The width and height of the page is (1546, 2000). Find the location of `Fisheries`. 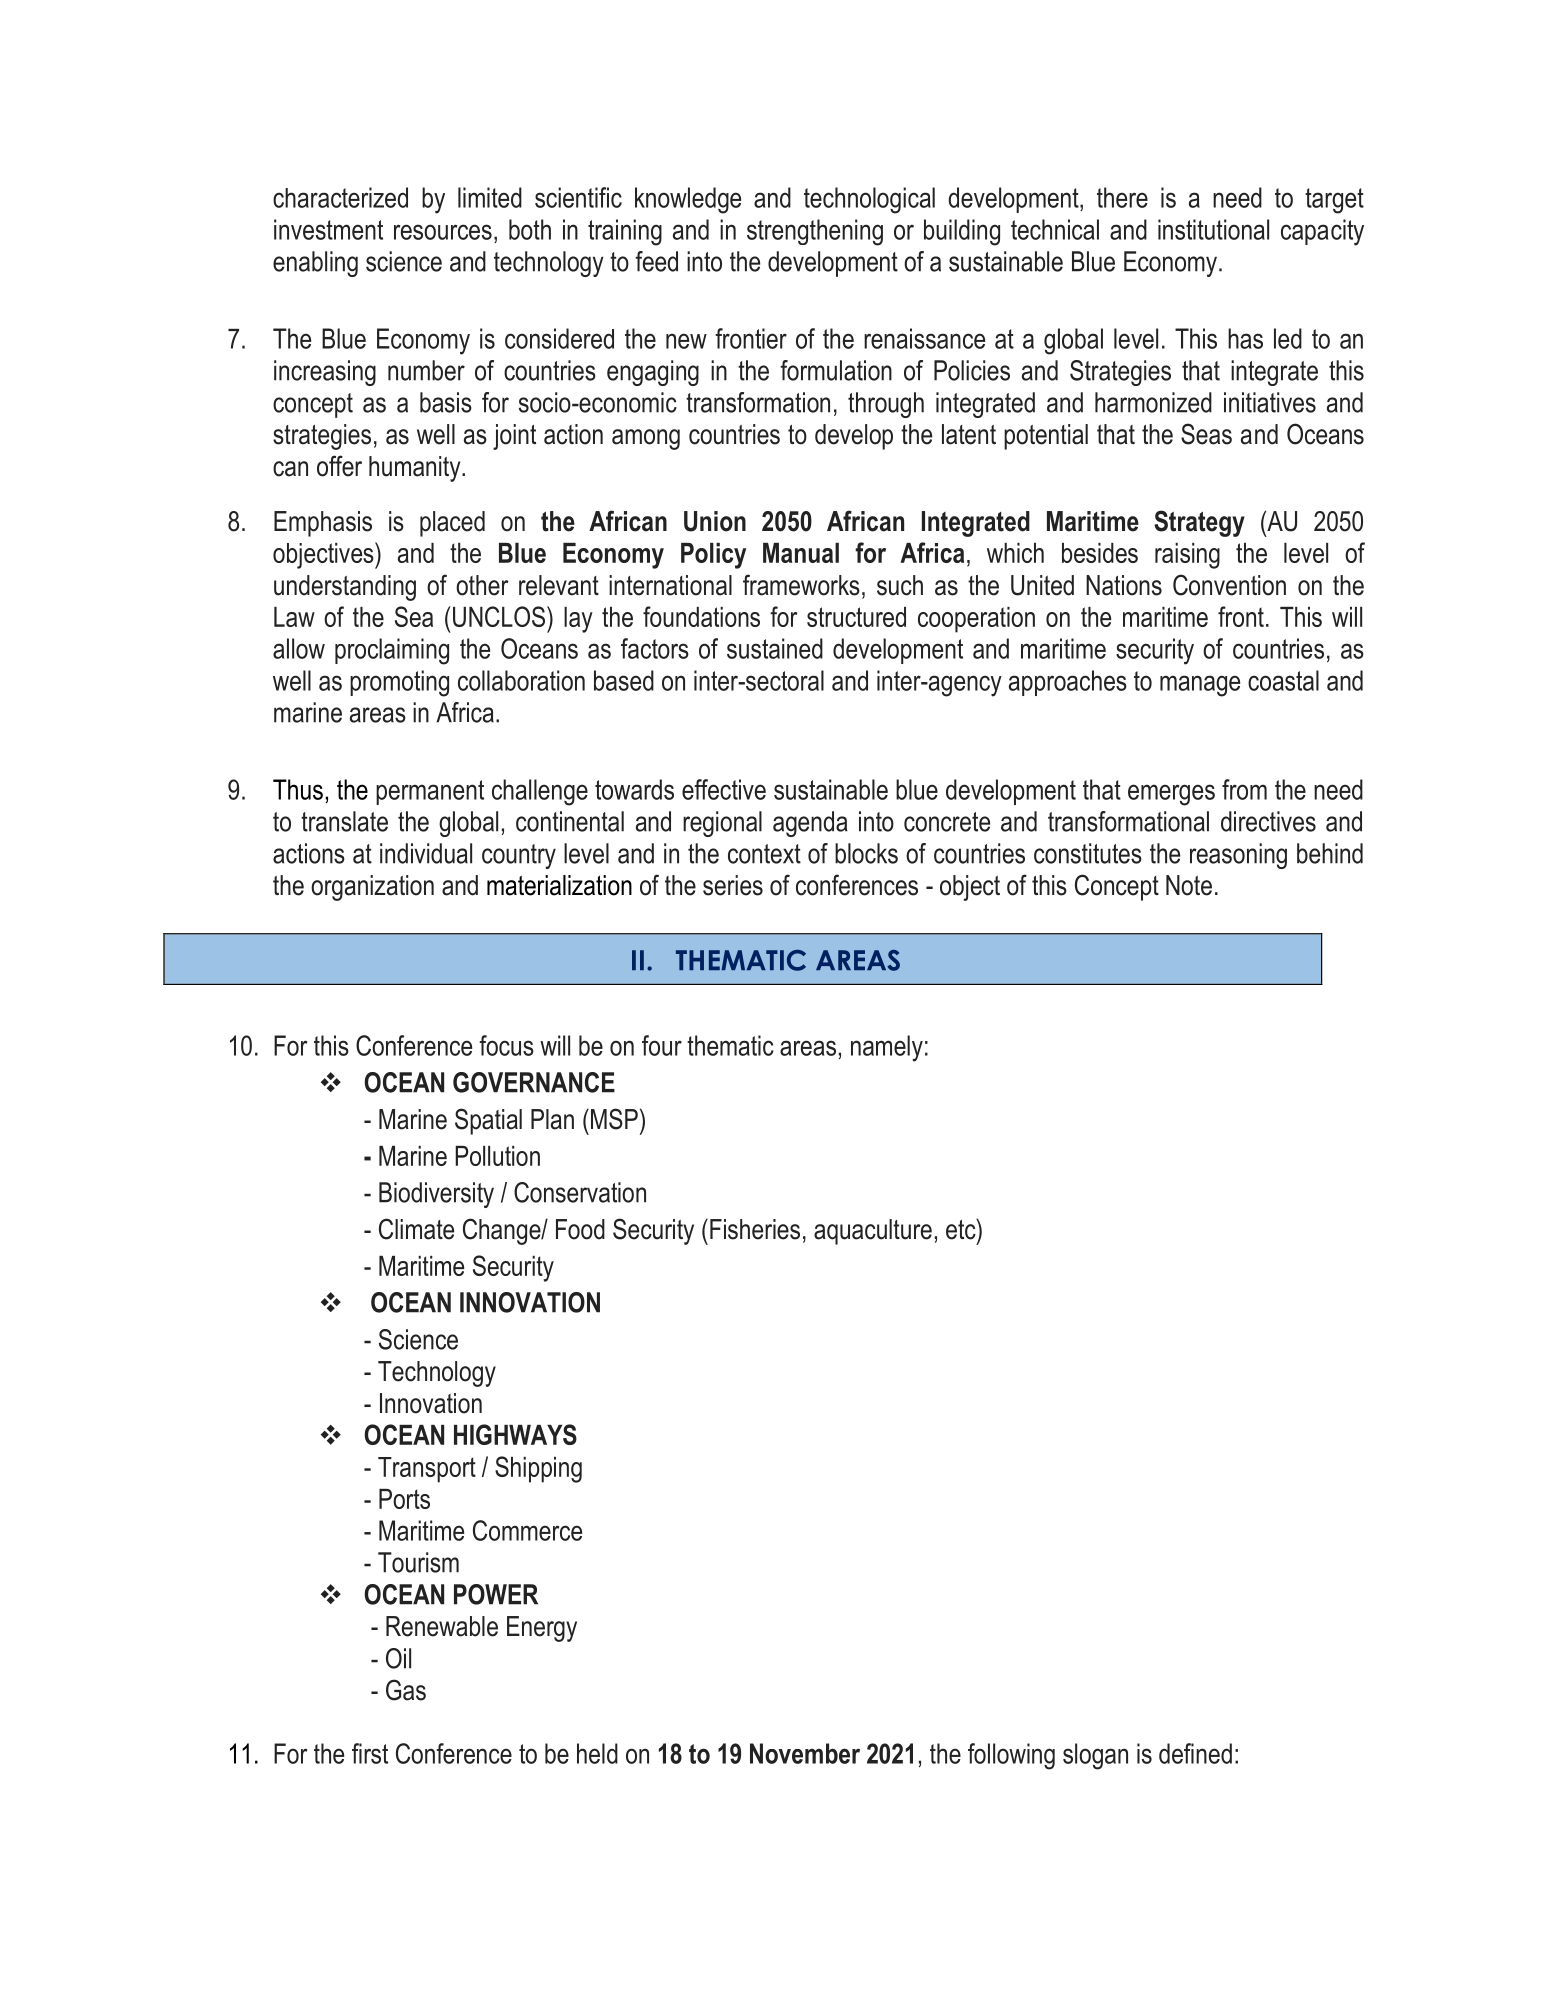

Fisheries is located at coordinates (755, 1229).
